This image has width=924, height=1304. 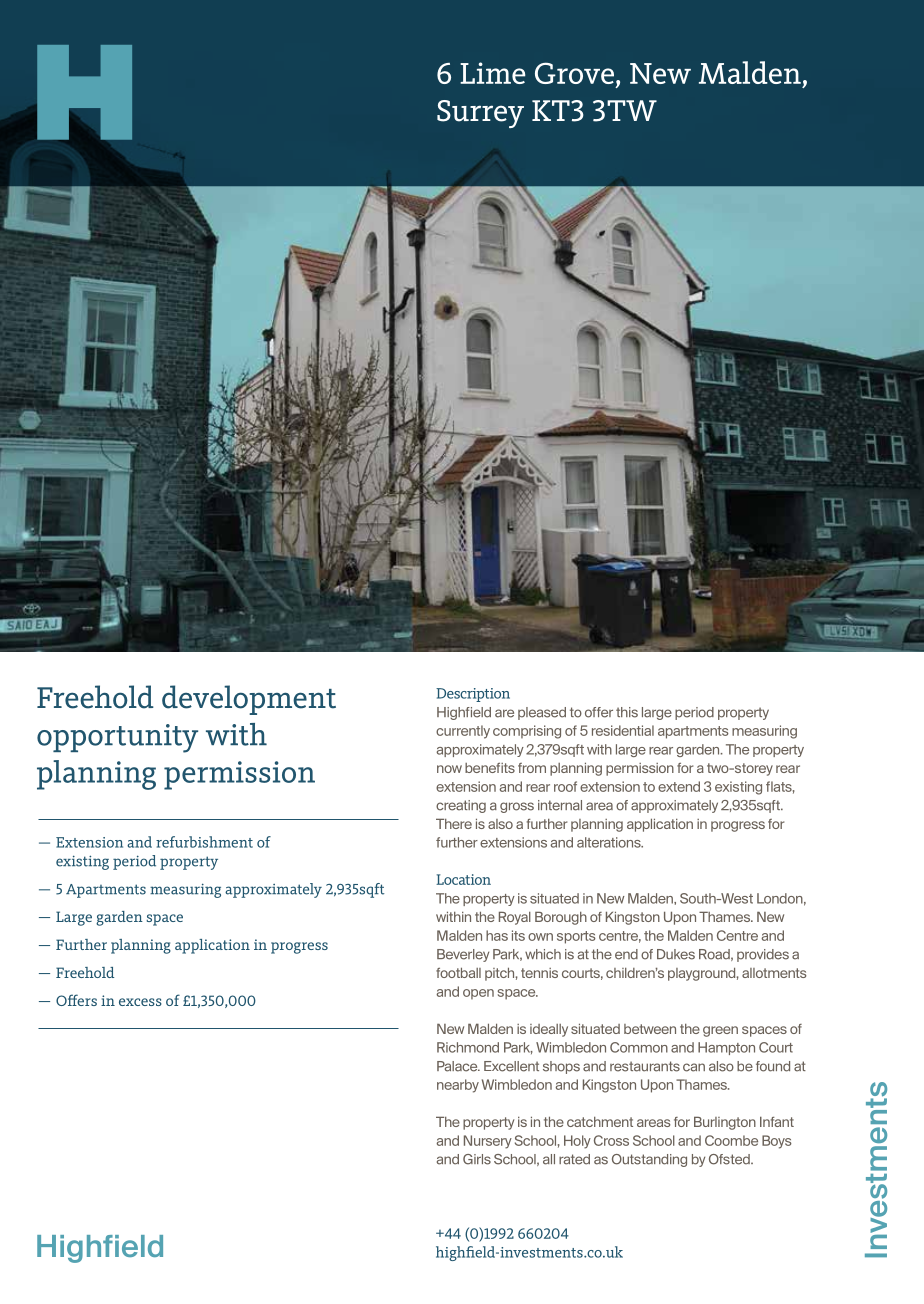 I want to click on currently, so click(x=463, y=732).
